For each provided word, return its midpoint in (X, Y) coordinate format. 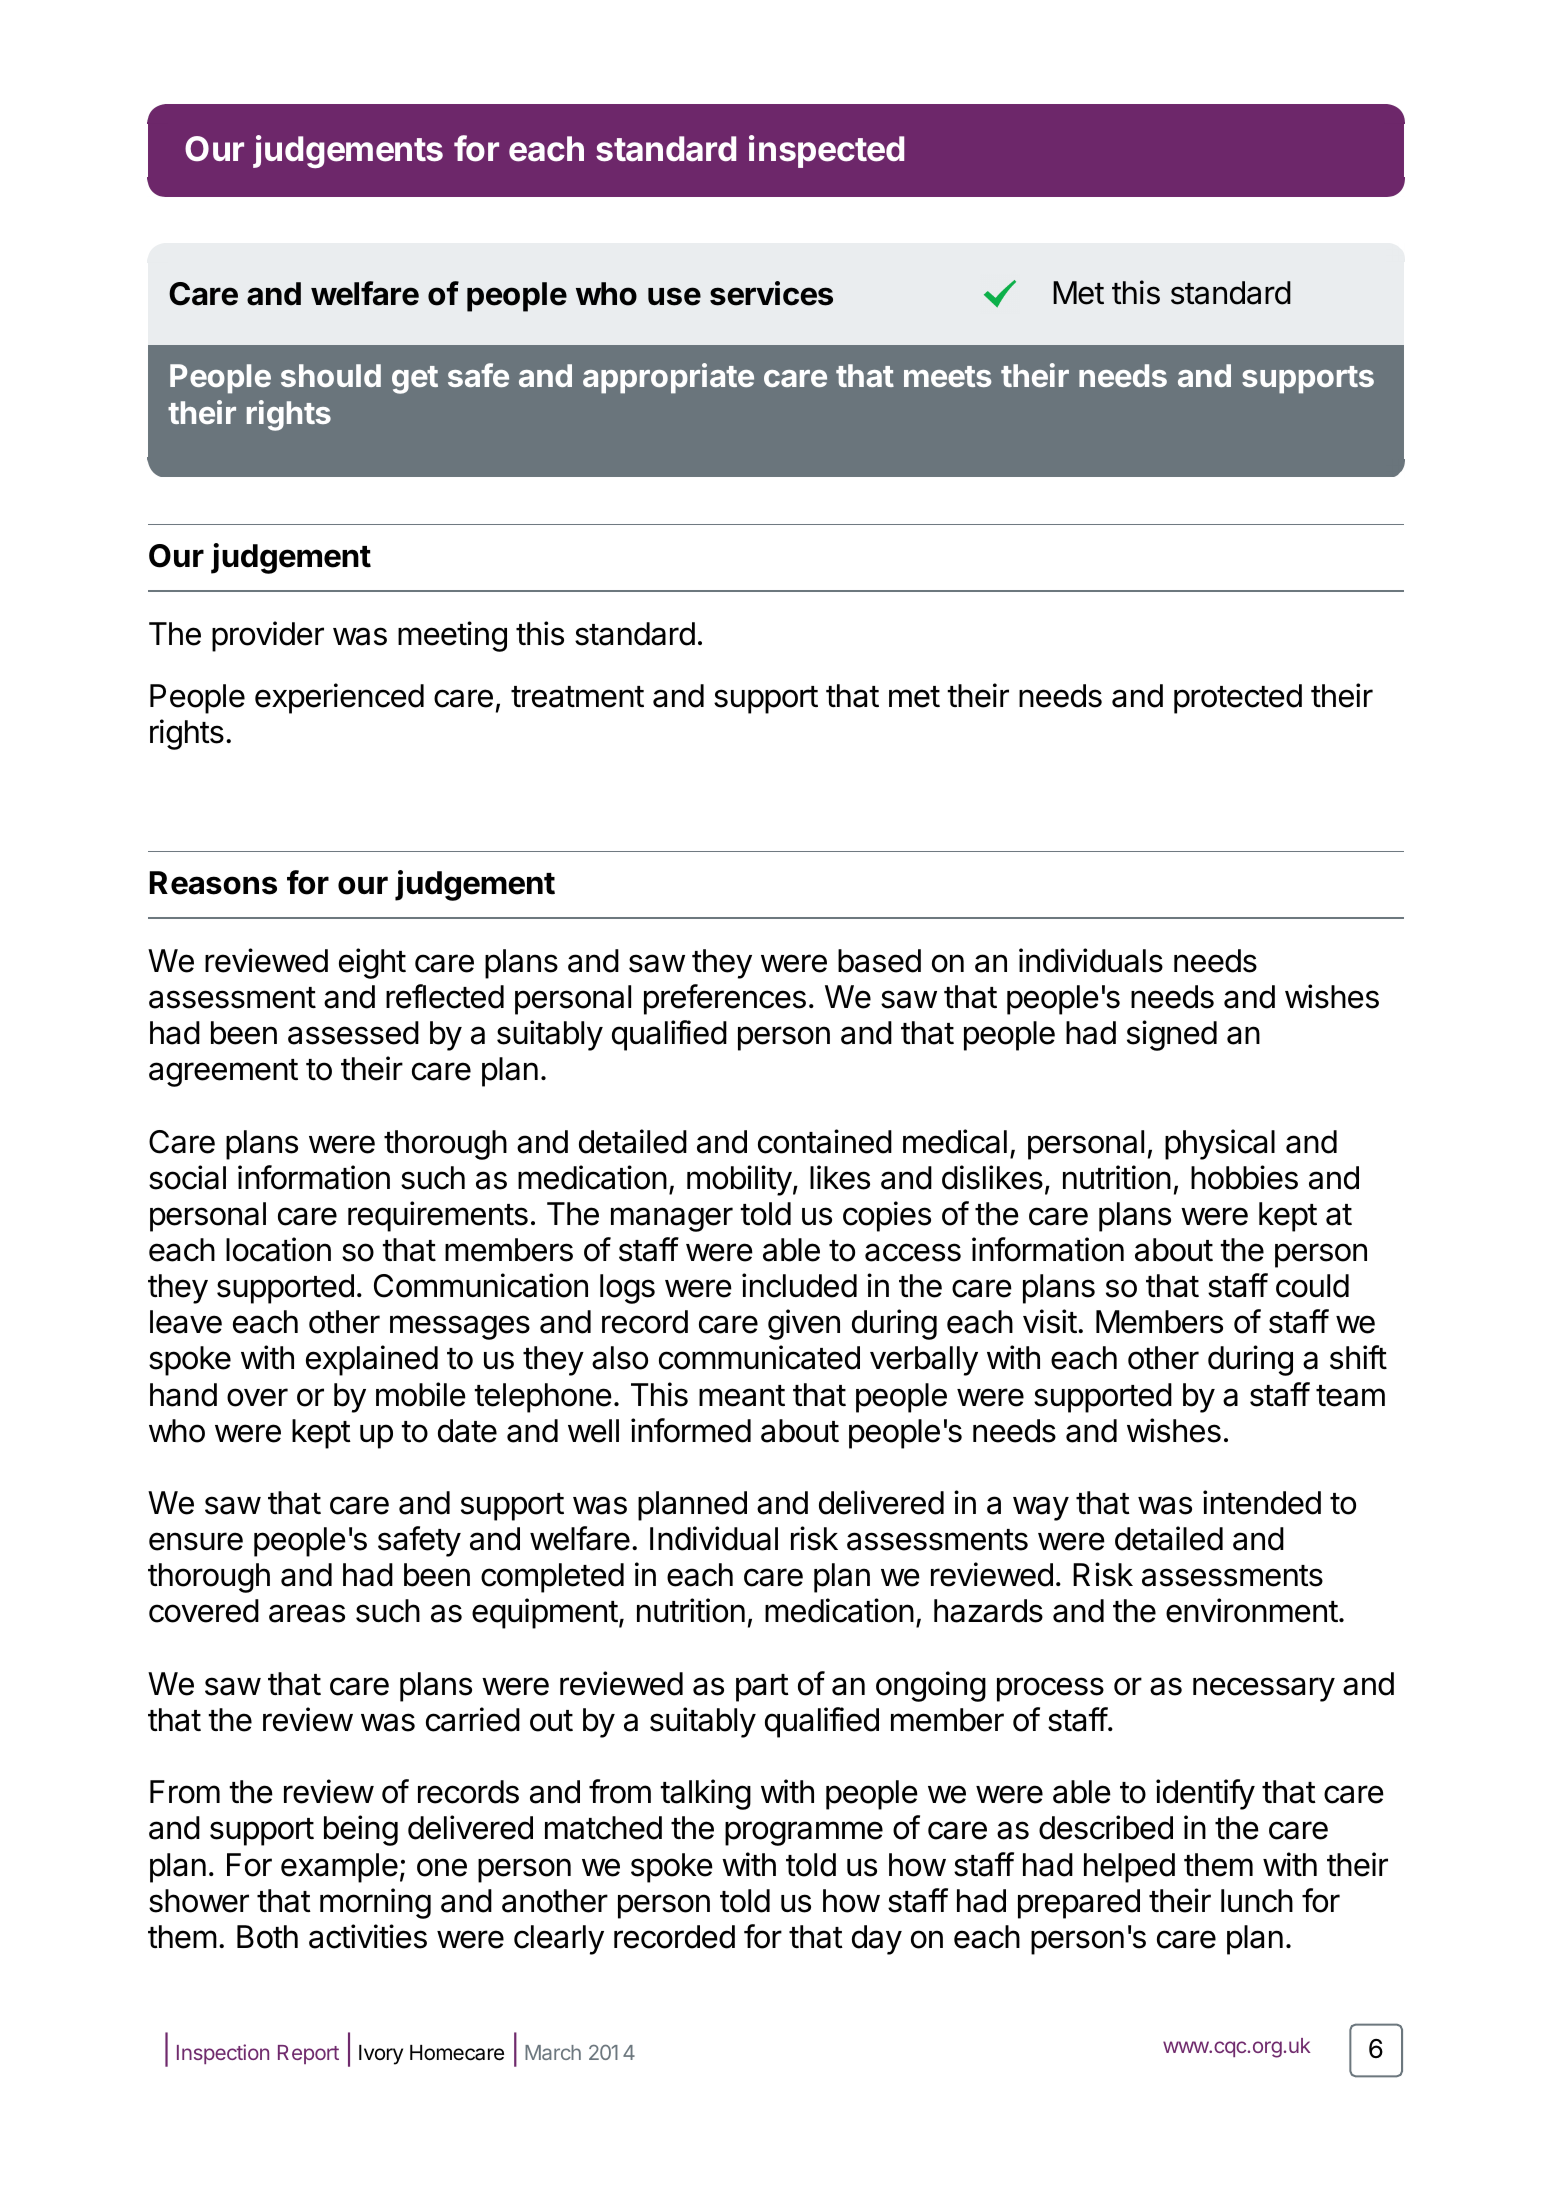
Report (308, 2054)
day (877, 1940)
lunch (1257, 1901)
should (331, 375)
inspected (826, 151)
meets (947, 376)
